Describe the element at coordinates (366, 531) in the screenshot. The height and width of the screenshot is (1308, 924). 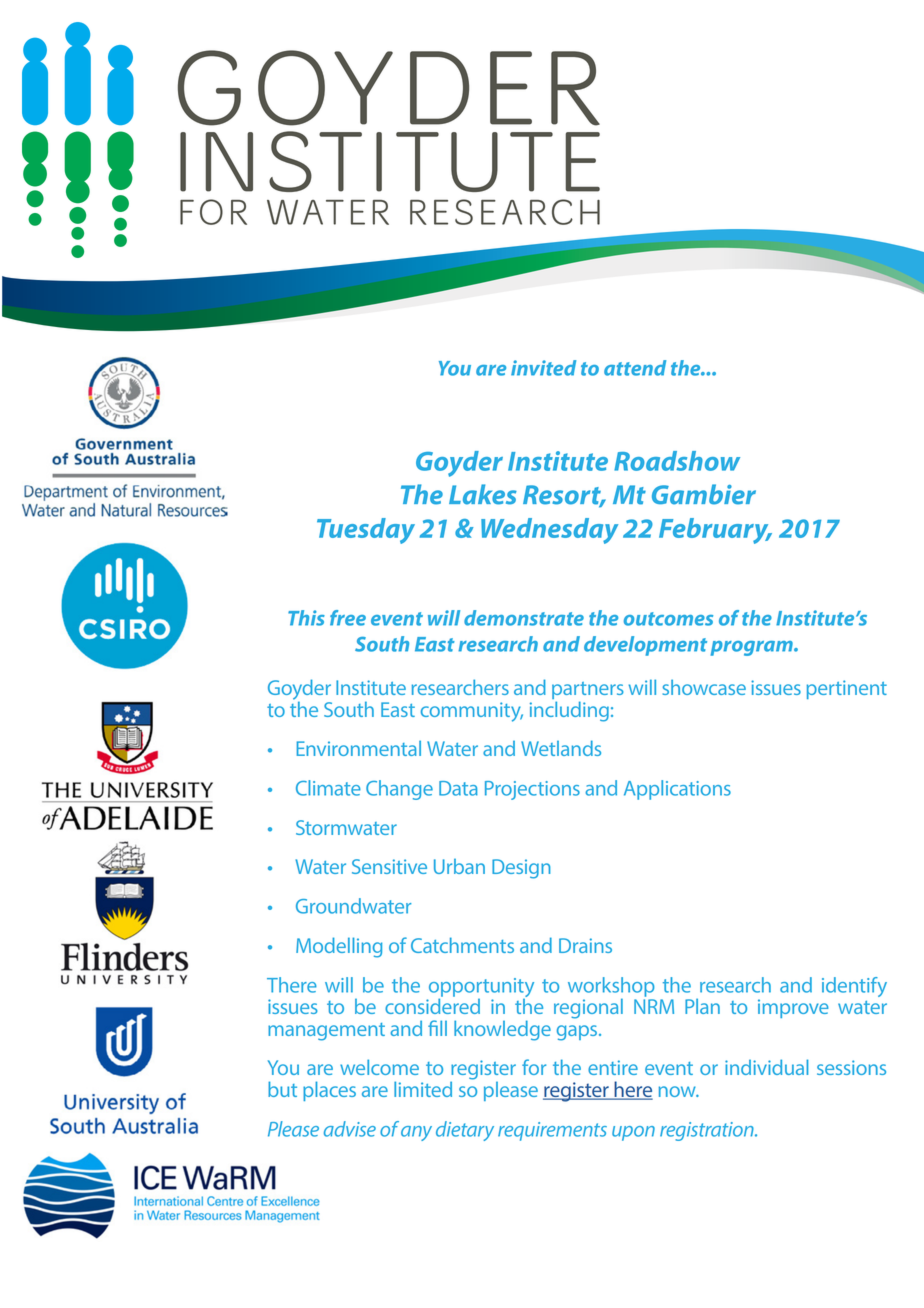
I see `Tuesday` at that location.
